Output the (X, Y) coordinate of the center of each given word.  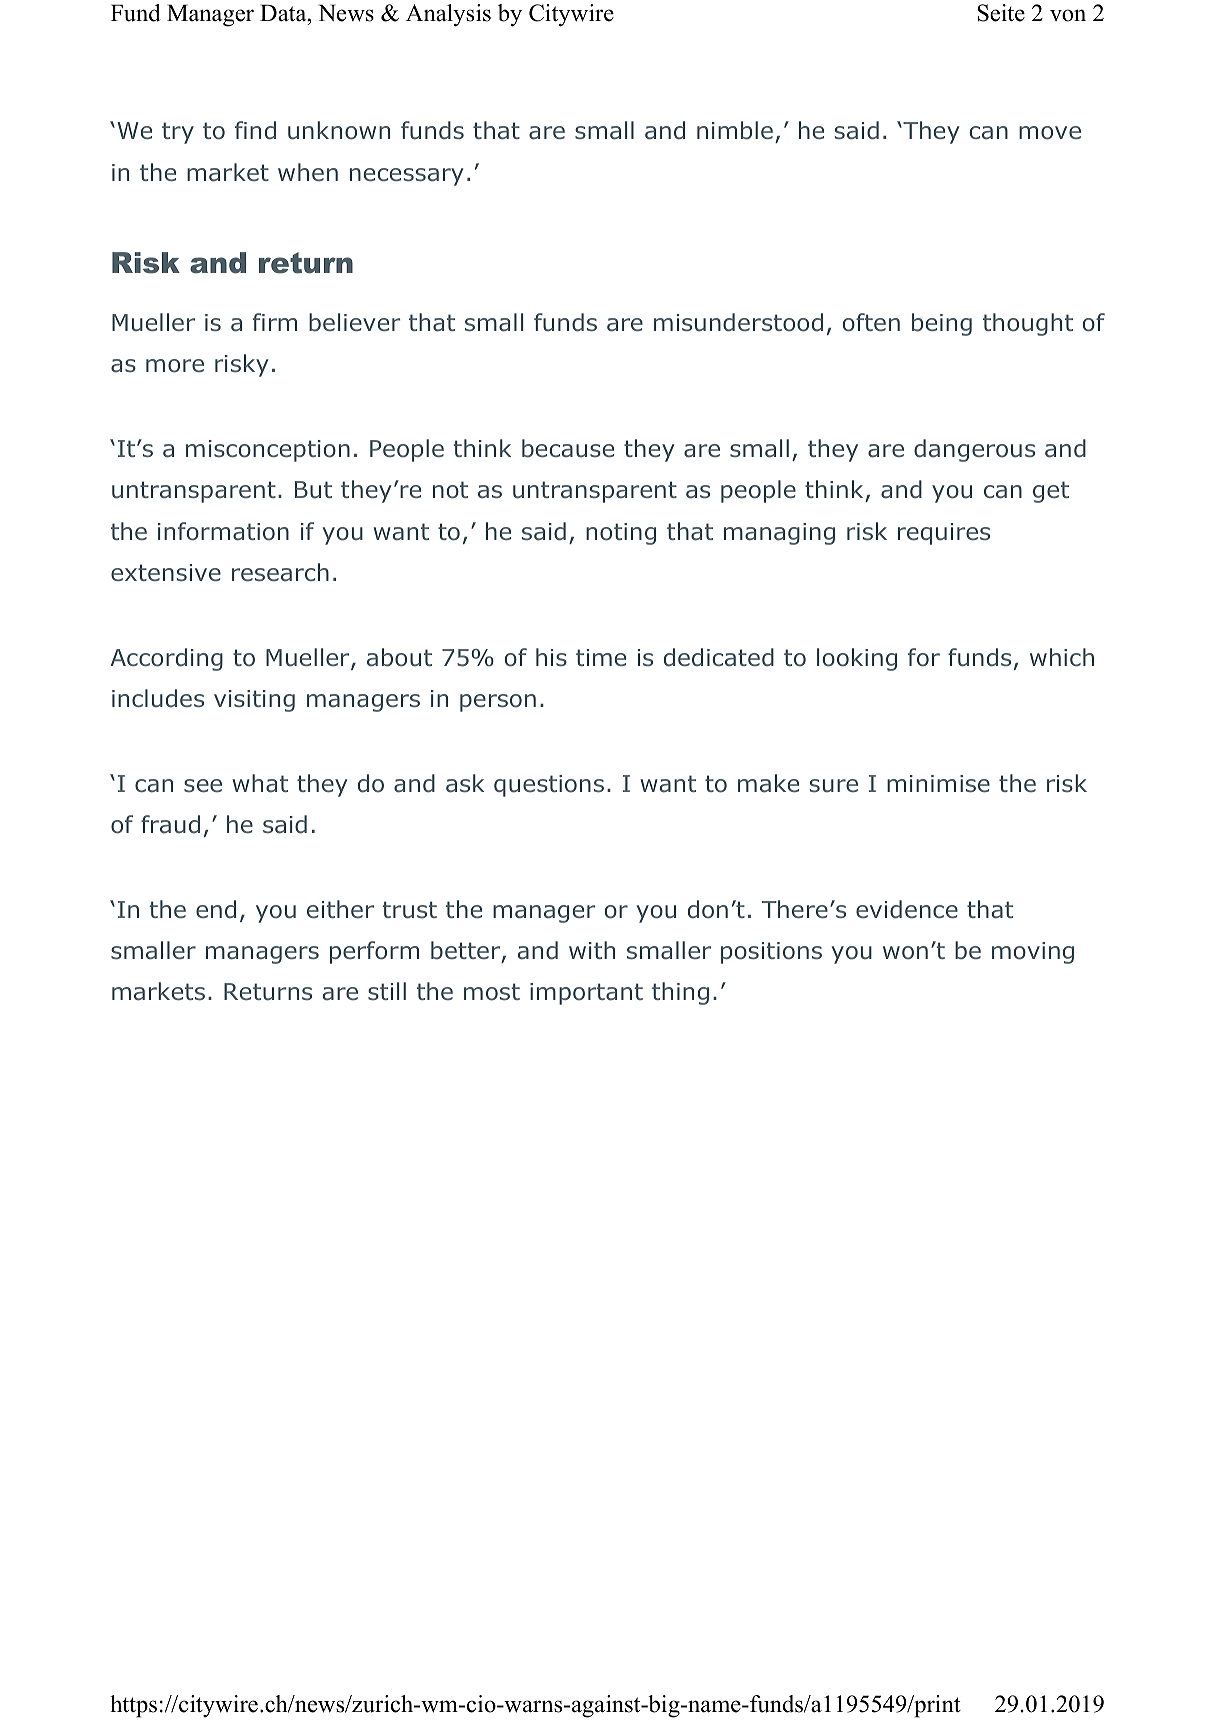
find (255, 130)
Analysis (448, 15)
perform (374, 952)
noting (621, 534)
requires (944, 534)
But (313, 490)
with (592, 950)
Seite (1001, 13)
